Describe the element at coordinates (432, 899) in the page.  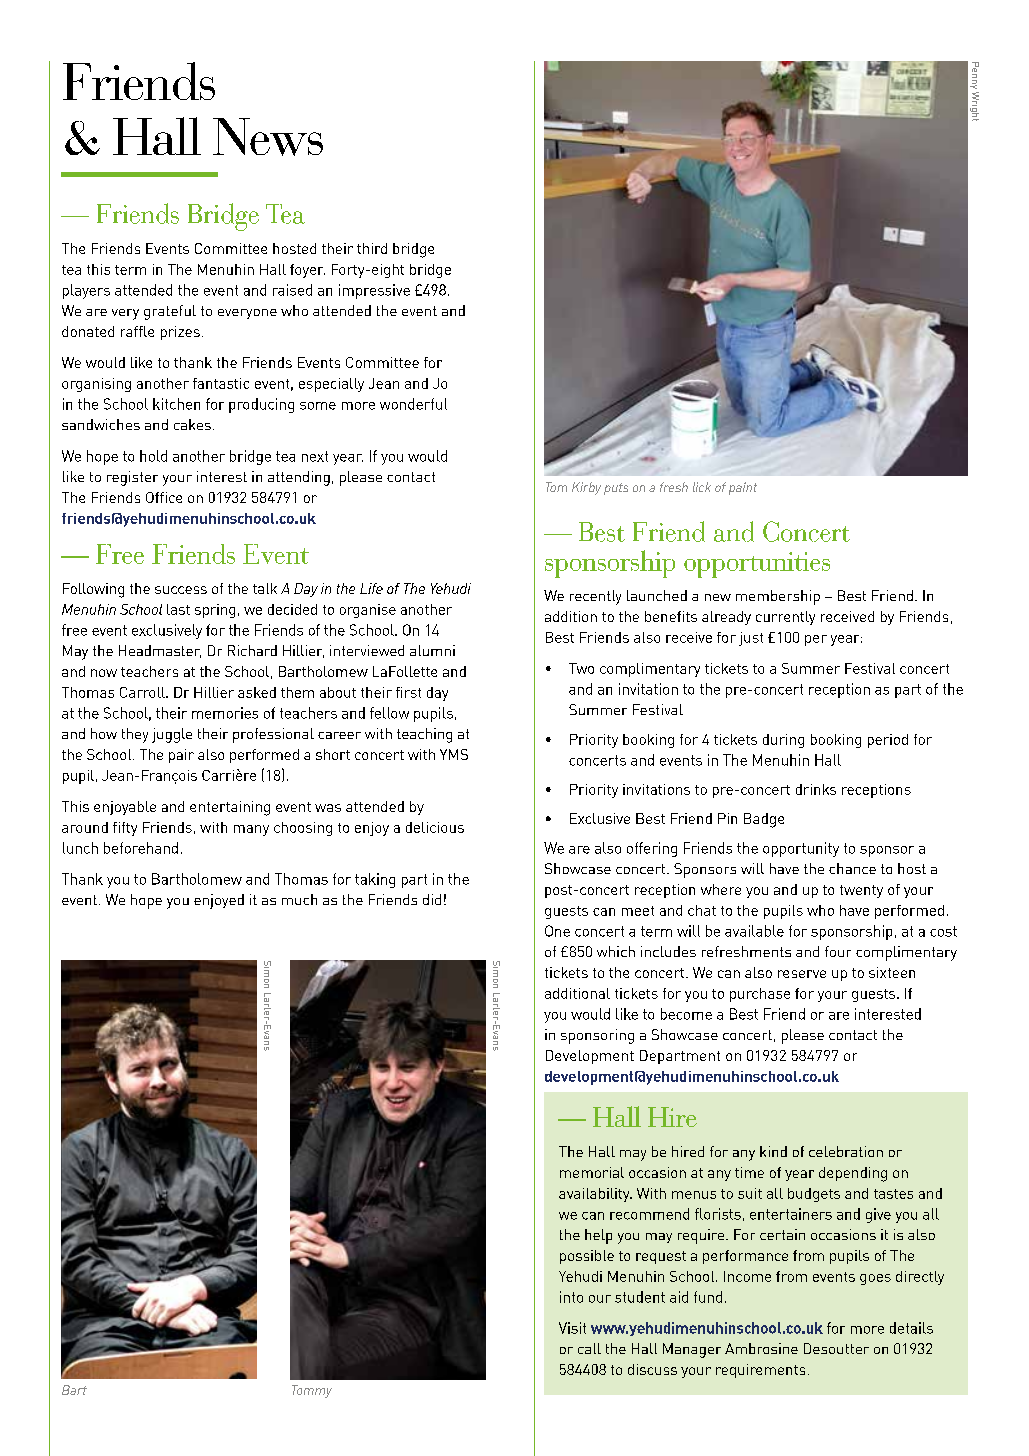
I see `did` at that location.
